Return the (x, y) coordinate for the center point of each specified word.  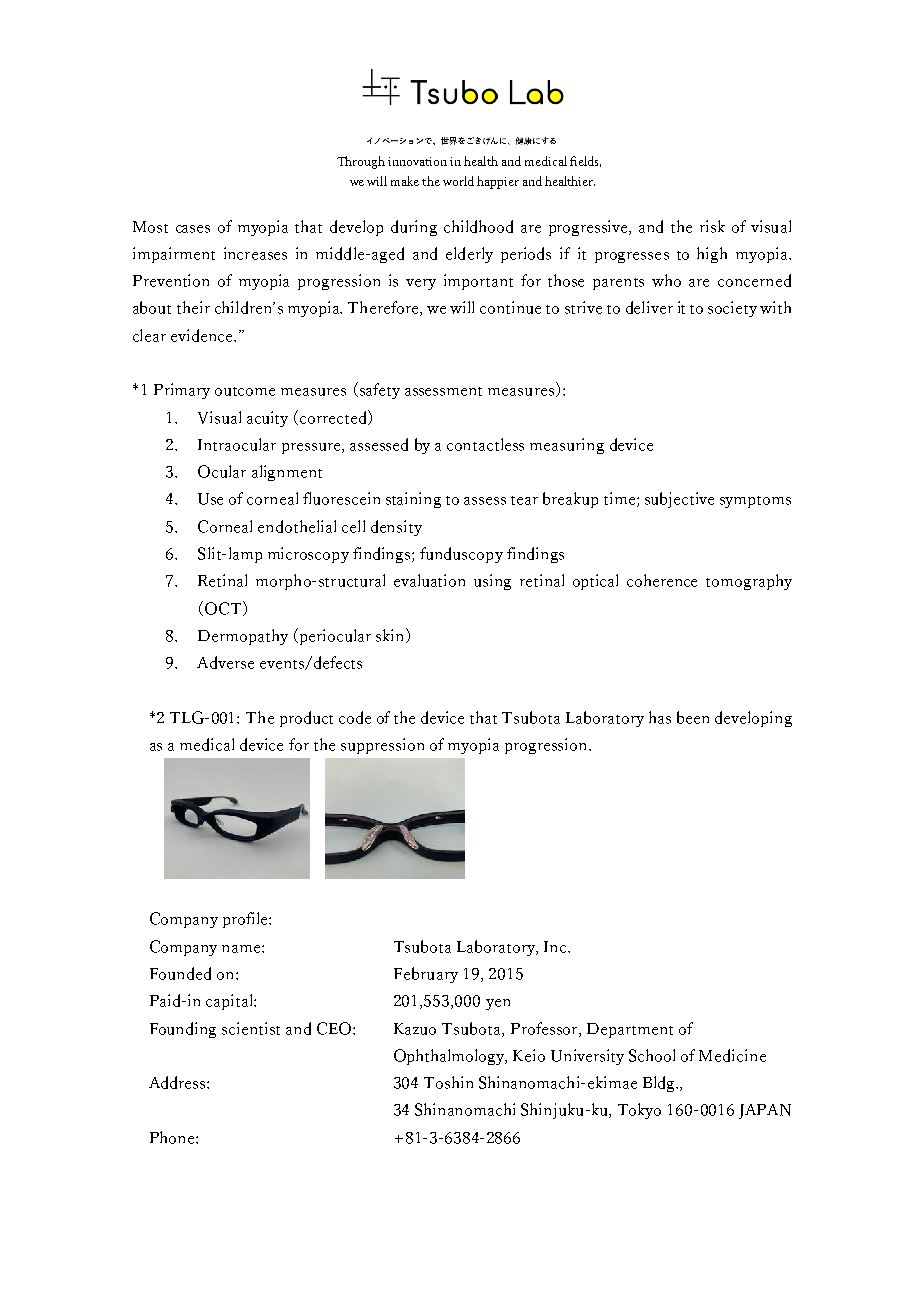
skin (391, 635)
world (458, 181)
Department (630, 1030)
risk (712, 226)
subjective (679, 500)
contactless (485, 444)
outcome (245, 391)
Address (178, 1082)
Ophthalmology (450, 1057)
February (426, 975)
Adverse (225, 662)
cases (193, 229)
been (693, 717)
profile (246, 920)
